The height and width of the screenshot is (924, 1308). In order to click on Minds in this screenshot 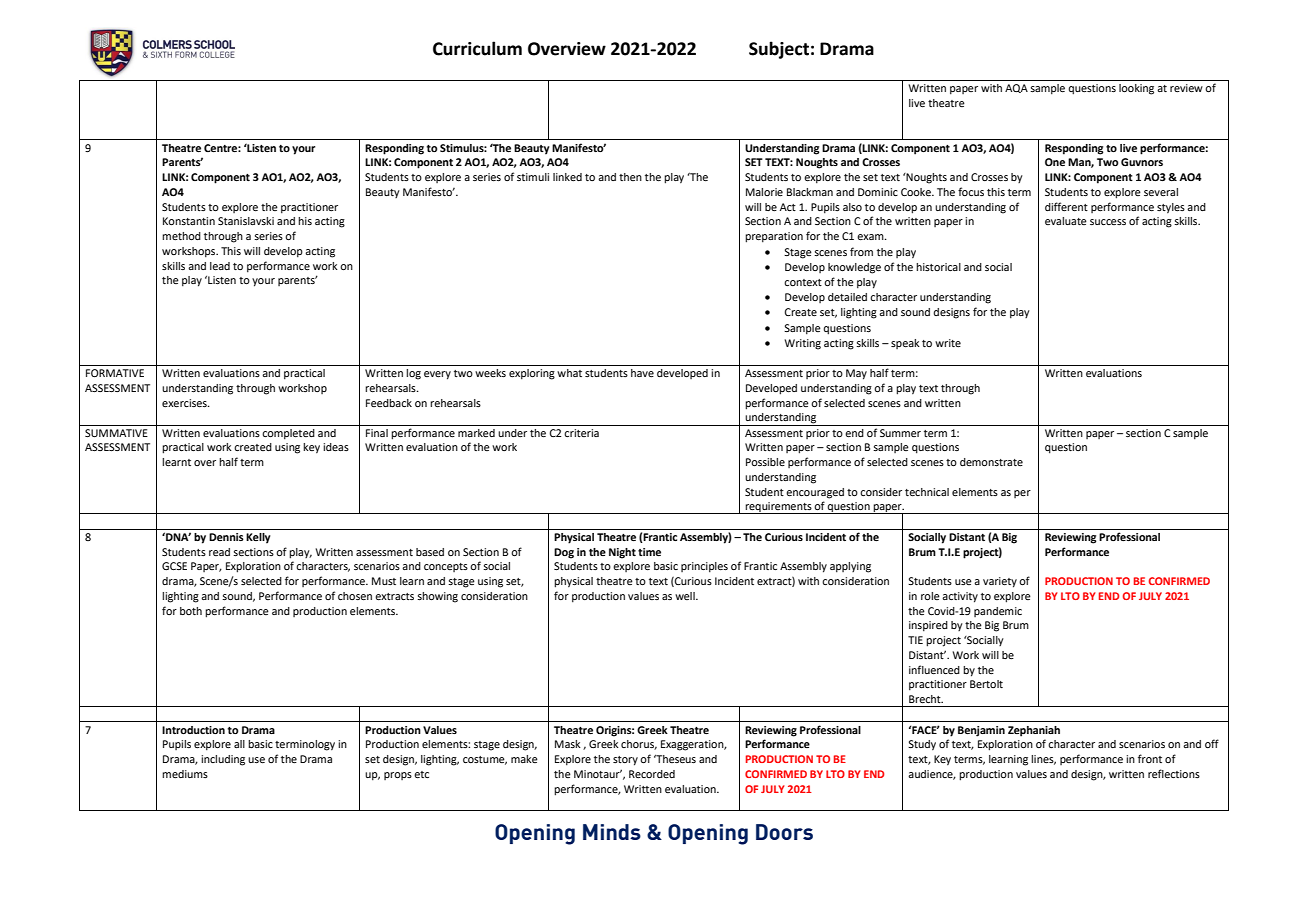, I will do `click(612, 832)`.
